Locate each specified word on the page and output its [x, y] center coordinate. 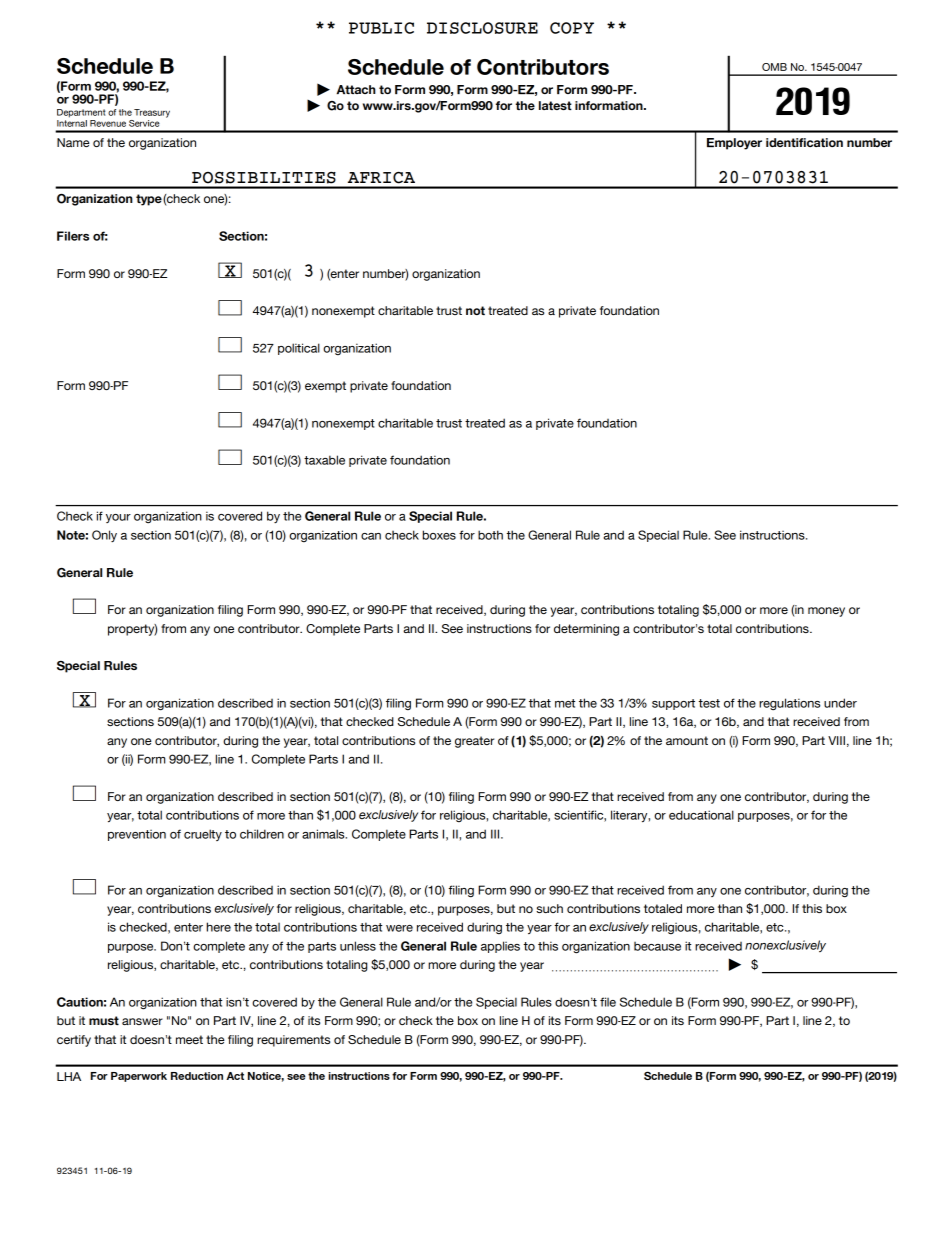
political [299, 349]
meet [189, 1039]
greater [474, 742]
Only [104, 536]
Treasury [152, 113]
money [826, 612]
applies [500, 947]
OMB [774, 67]
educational [701, 815]
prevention [137, 835]
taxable [324, 460]
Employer [734, 144]
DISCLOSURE [482, 28]
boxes [439, 535]
